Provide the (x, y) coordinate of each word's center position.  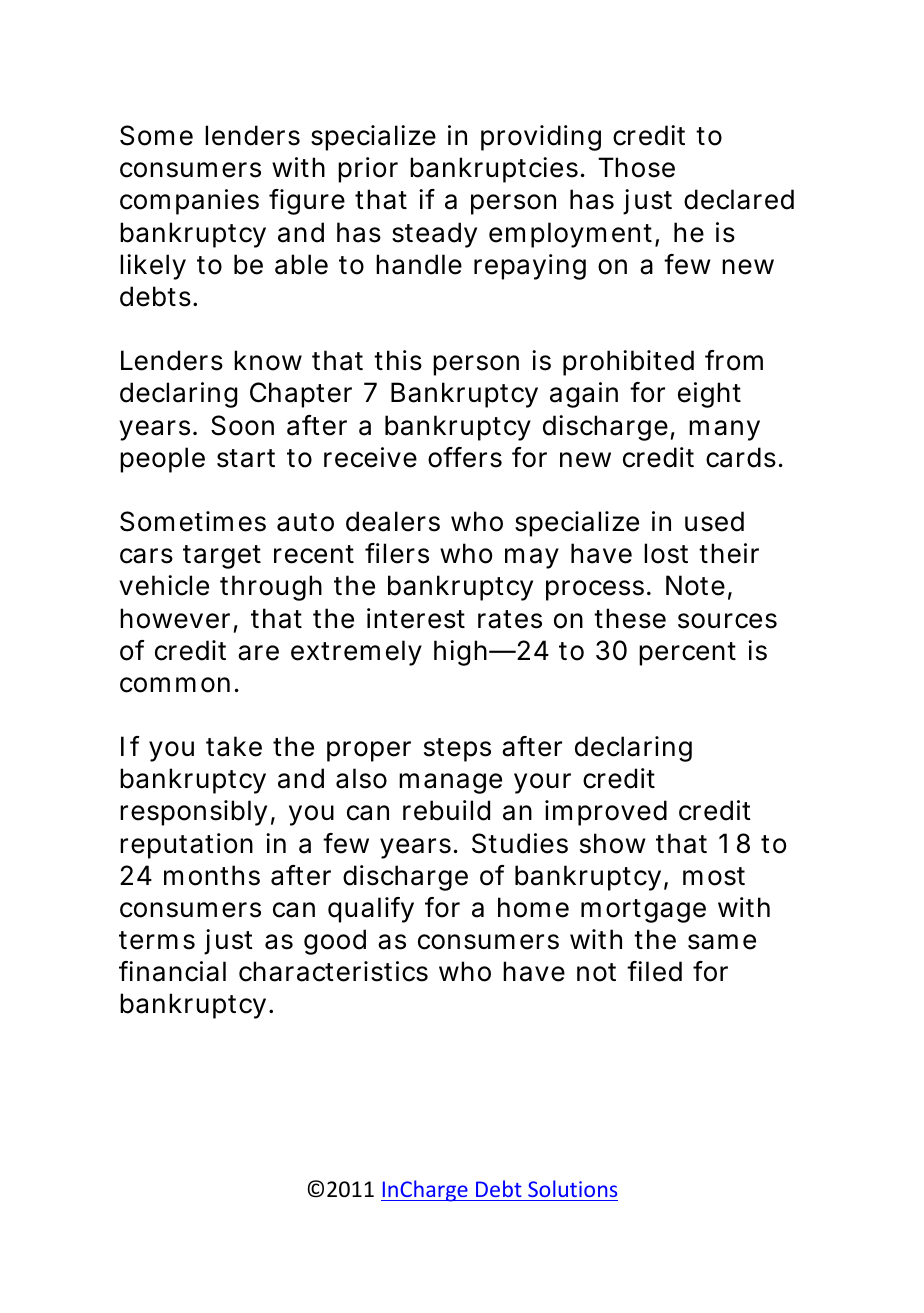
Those (636, 167)
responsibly (193, 813)
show (613, 843)
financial (172, 971)
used (714, 521)
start (246, 458)
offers (465, 457)
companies (189, 202)
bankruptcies (494, 170)
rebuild (446, 810)
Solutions (572, 1188)
